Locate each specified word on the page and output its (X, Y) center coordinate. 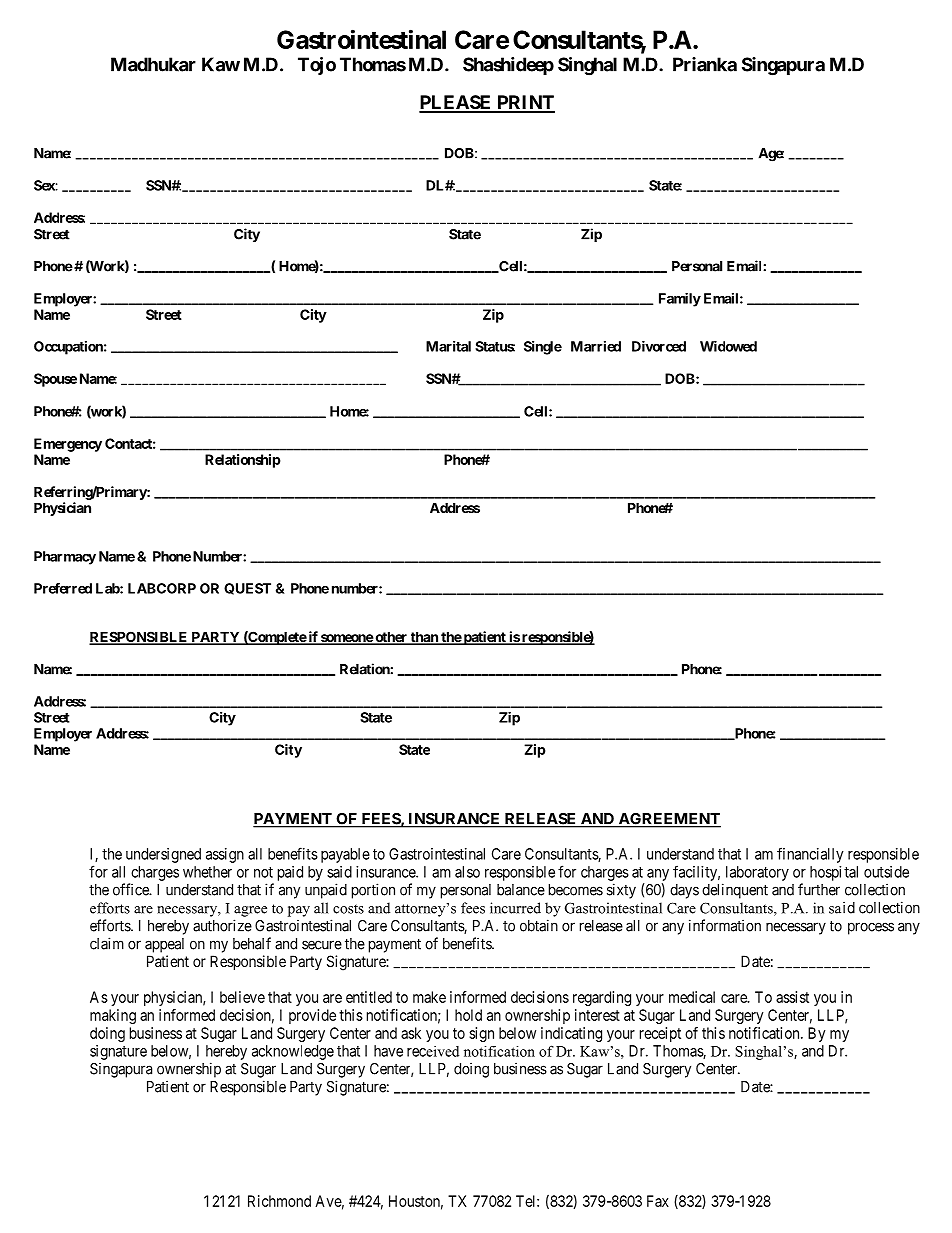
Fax (658, 1201)
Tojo (317, 66)
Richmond (279, 1201)
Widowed (728, 346)
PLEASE (456, 103)
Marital (448, 346)
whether (207, 872)
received (433, 1051)
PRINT (525, 103)
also (467, 872)
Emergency (68, 445)
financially (810, 855)
